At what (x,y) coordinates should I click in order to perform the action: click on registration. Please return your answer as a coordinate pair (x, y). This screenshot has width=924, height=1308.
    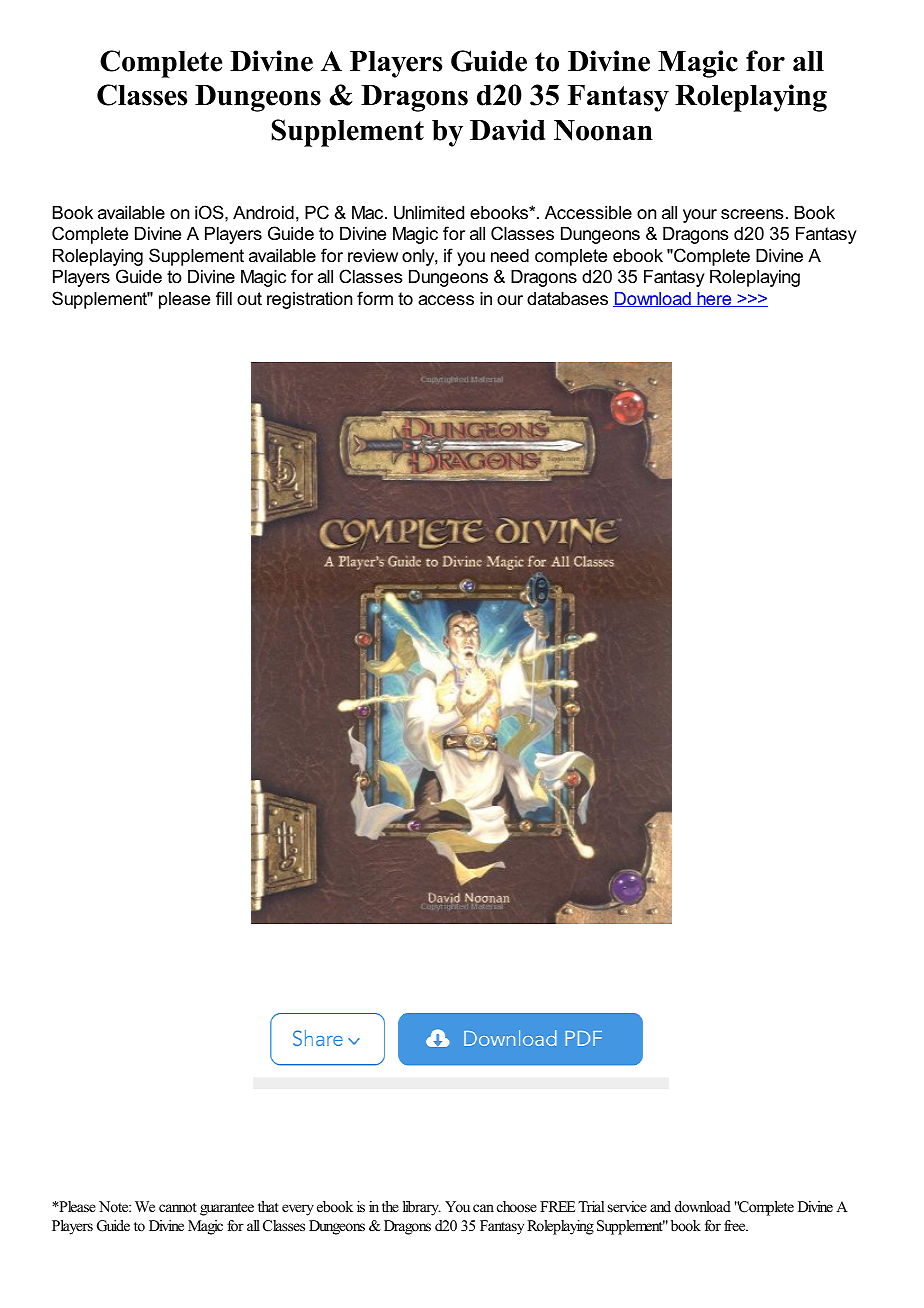
    Looking at the image, I should click on (309, 300).
